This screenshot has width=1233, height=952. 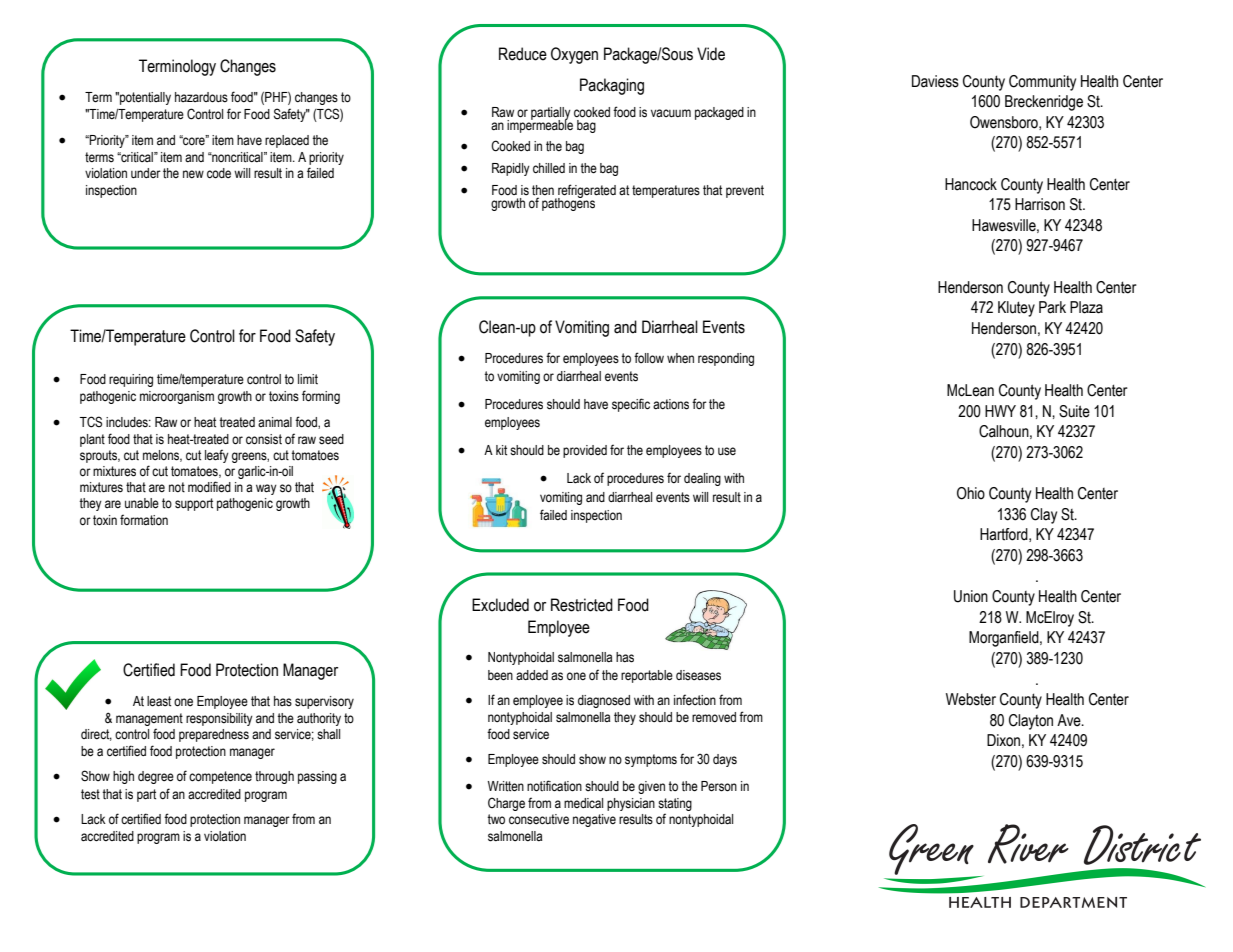 What do you see at coordinates (201, 97) in the screenshot?
I see `hazardous` at bounding box center [201, 97].
